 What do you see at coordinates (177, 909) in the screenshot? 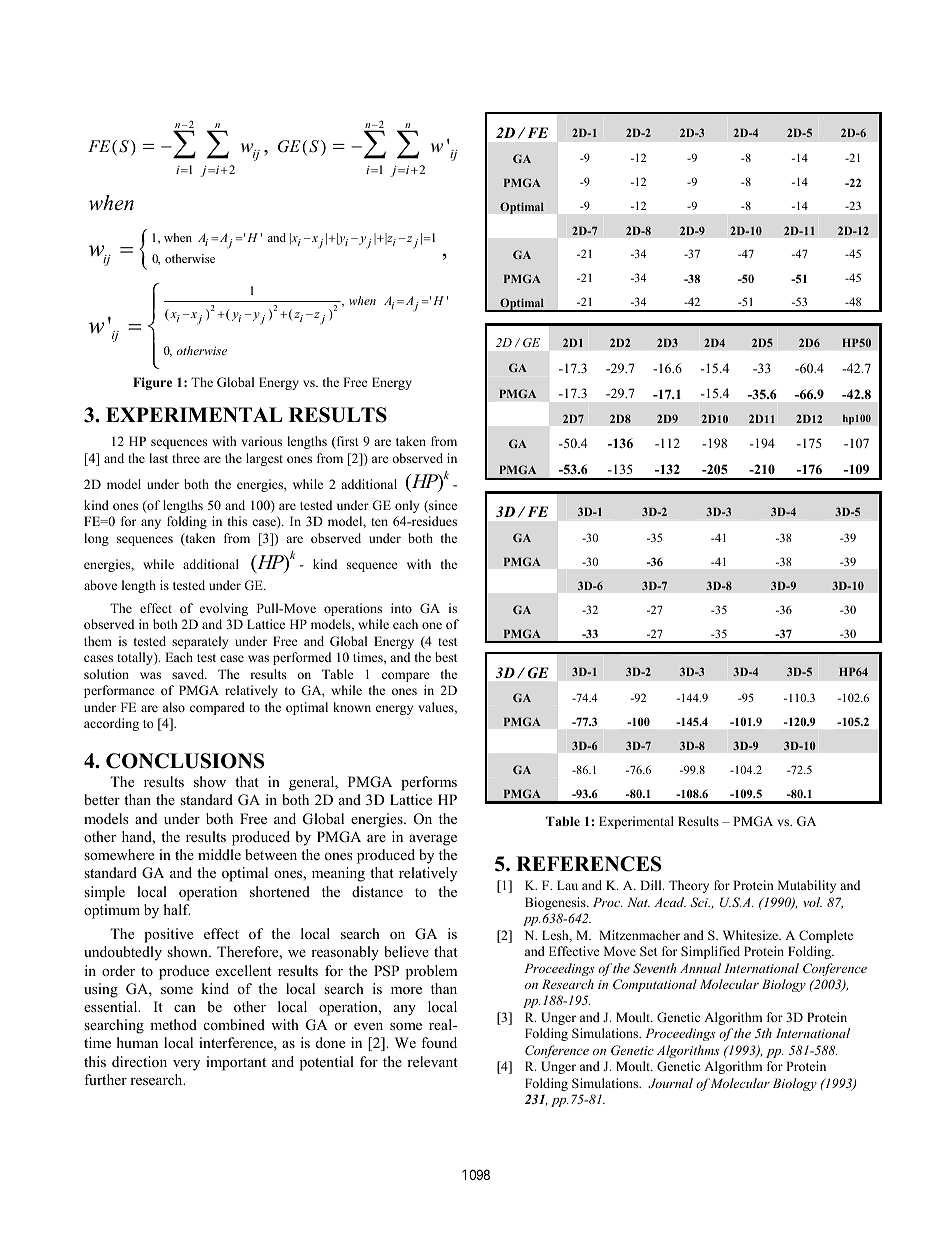
I see `half` at bounding box center [177, 909].
